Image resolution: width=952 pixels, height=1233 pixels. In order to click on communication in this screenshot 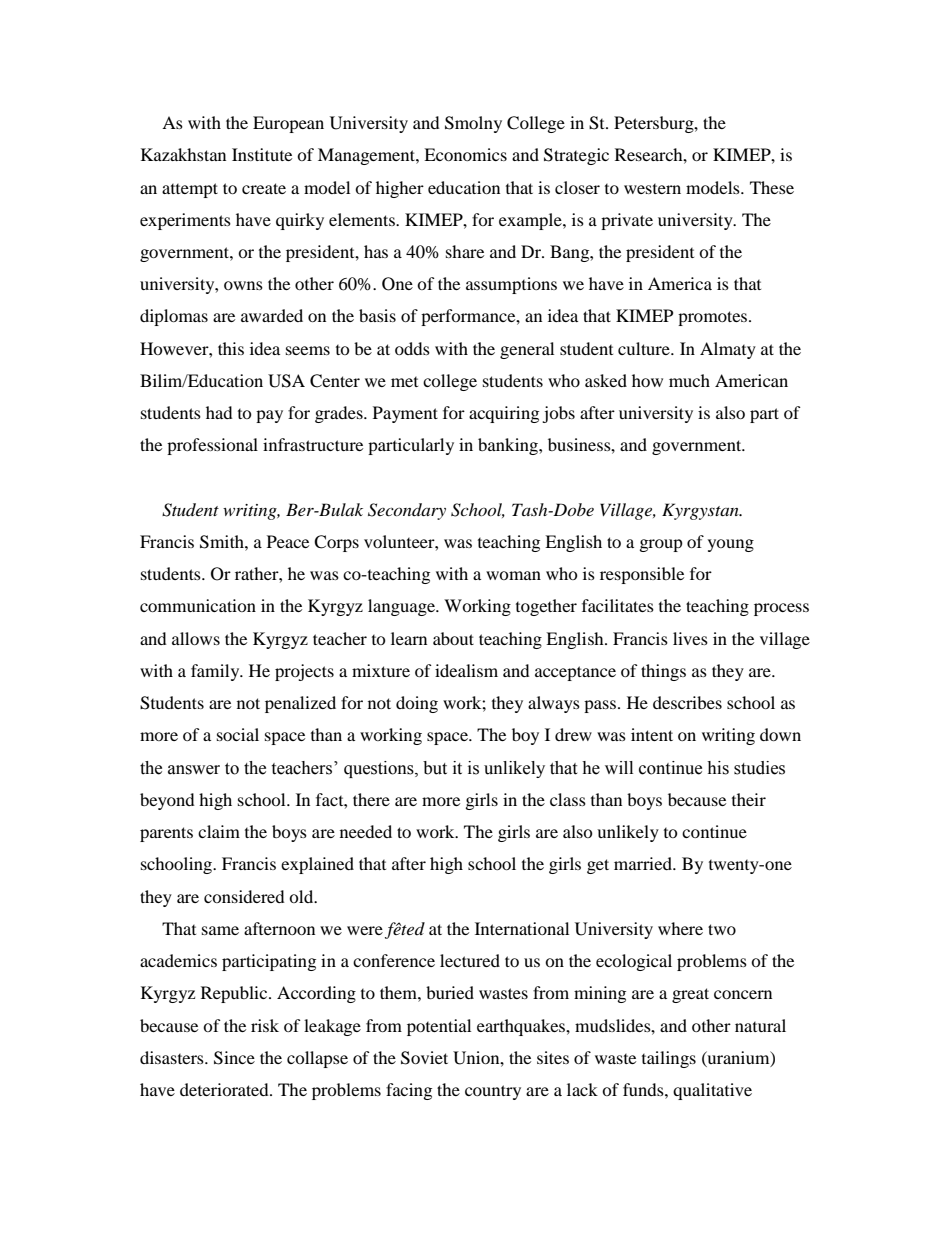, I will do `click(198, 605)`.
